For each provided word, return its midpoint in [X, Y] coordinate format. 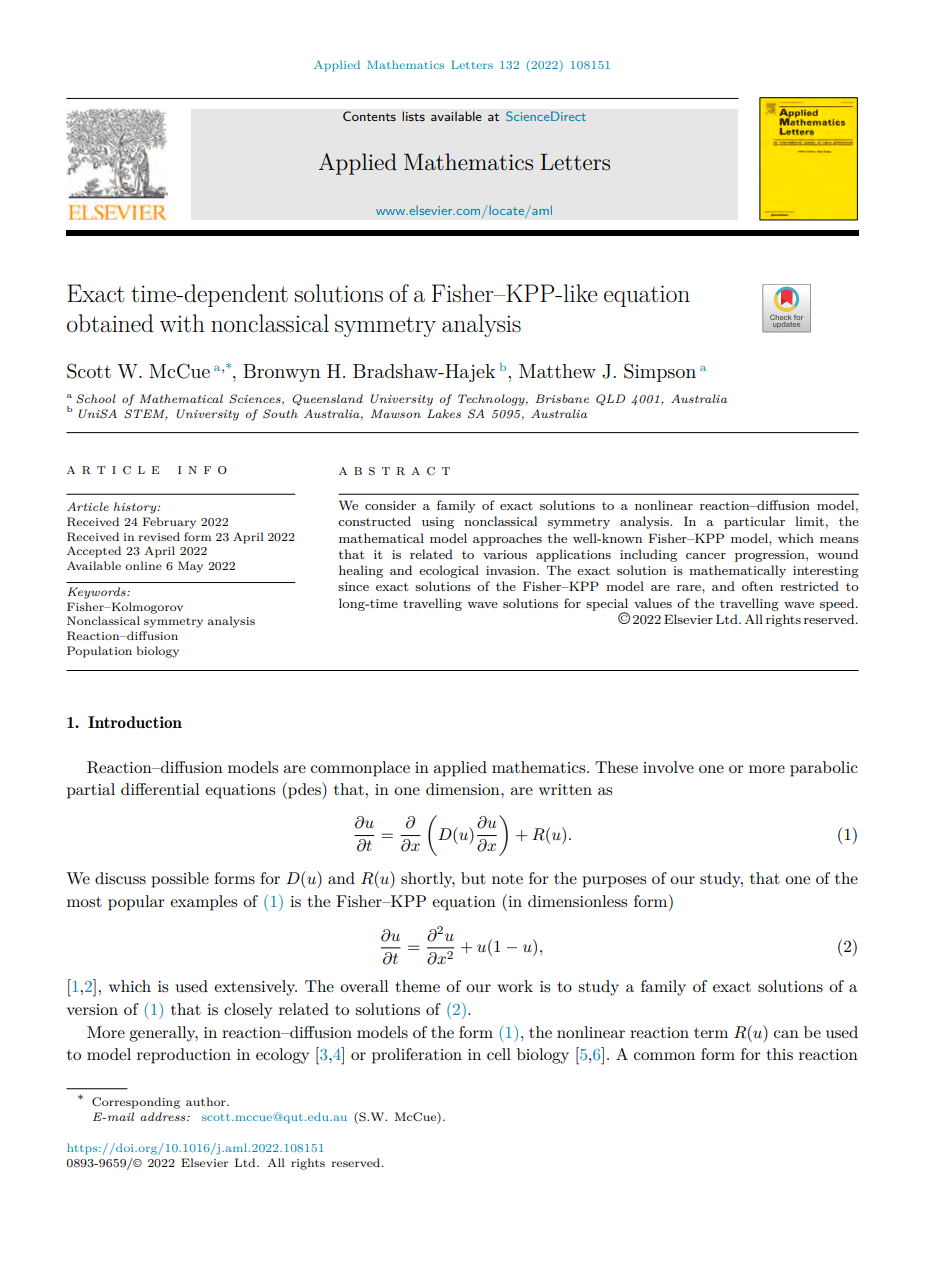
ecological [449, 571]
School [96, 399]
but [473, 878]
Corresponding [136, 1103]
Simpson [660, 372]
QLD [610, 400]
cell [499, 1054]
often [757, 586]
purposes [614, 882]
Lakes [444, 413]
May [190, 567]
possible [180, 880]
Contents [369, 116]
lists [413, 116]
